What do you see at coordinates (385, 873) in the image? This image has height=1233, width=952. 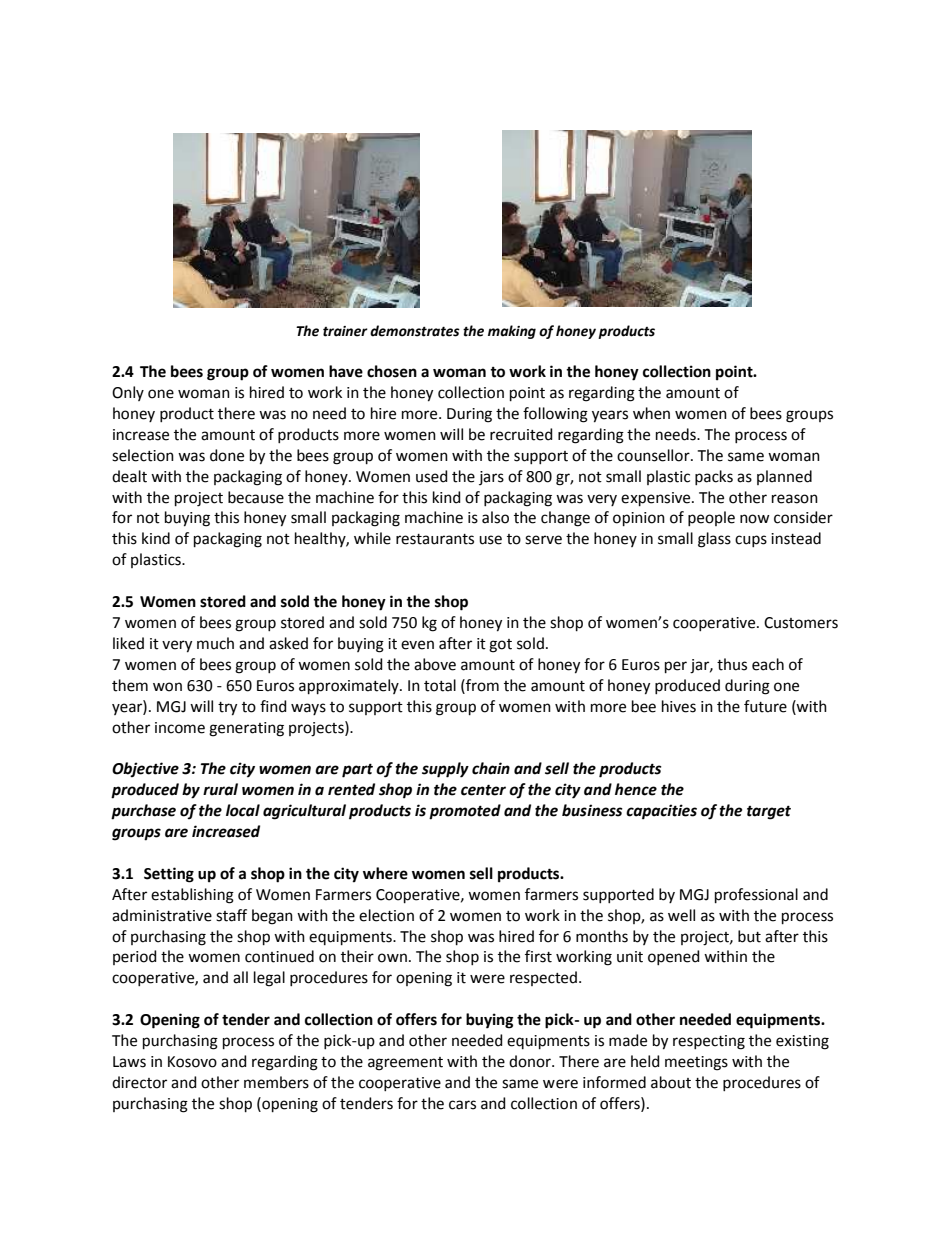 I see `where` at bounding box center [385, 873].
